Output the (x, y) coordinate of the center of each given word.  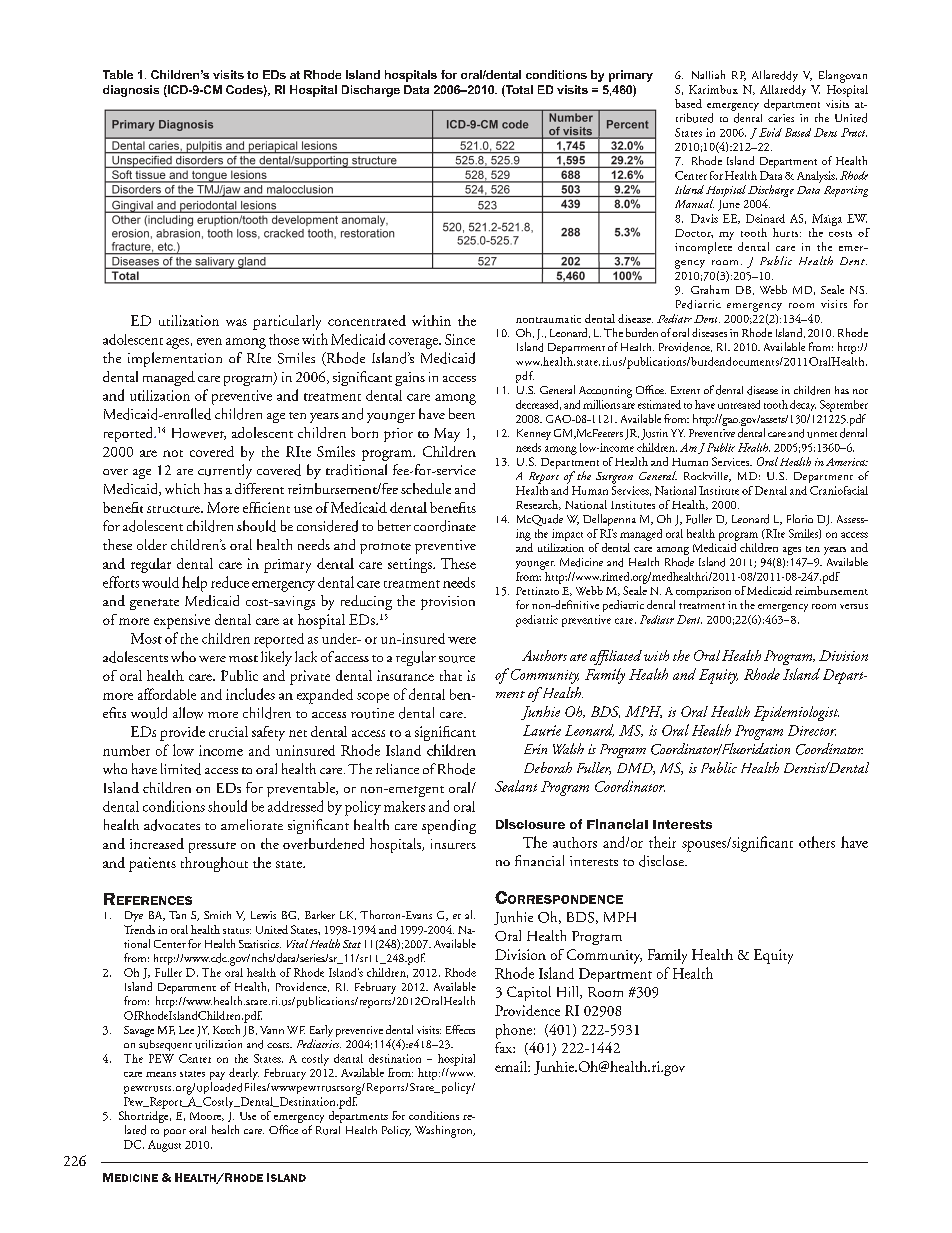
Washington (445, 1131)
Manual (694, 203)
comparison (703, 592)
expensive (182, 621)
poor (175, 1133)
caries (781, 118)
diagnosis (131, 91)
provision (448, 603)
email (512, 1066)
